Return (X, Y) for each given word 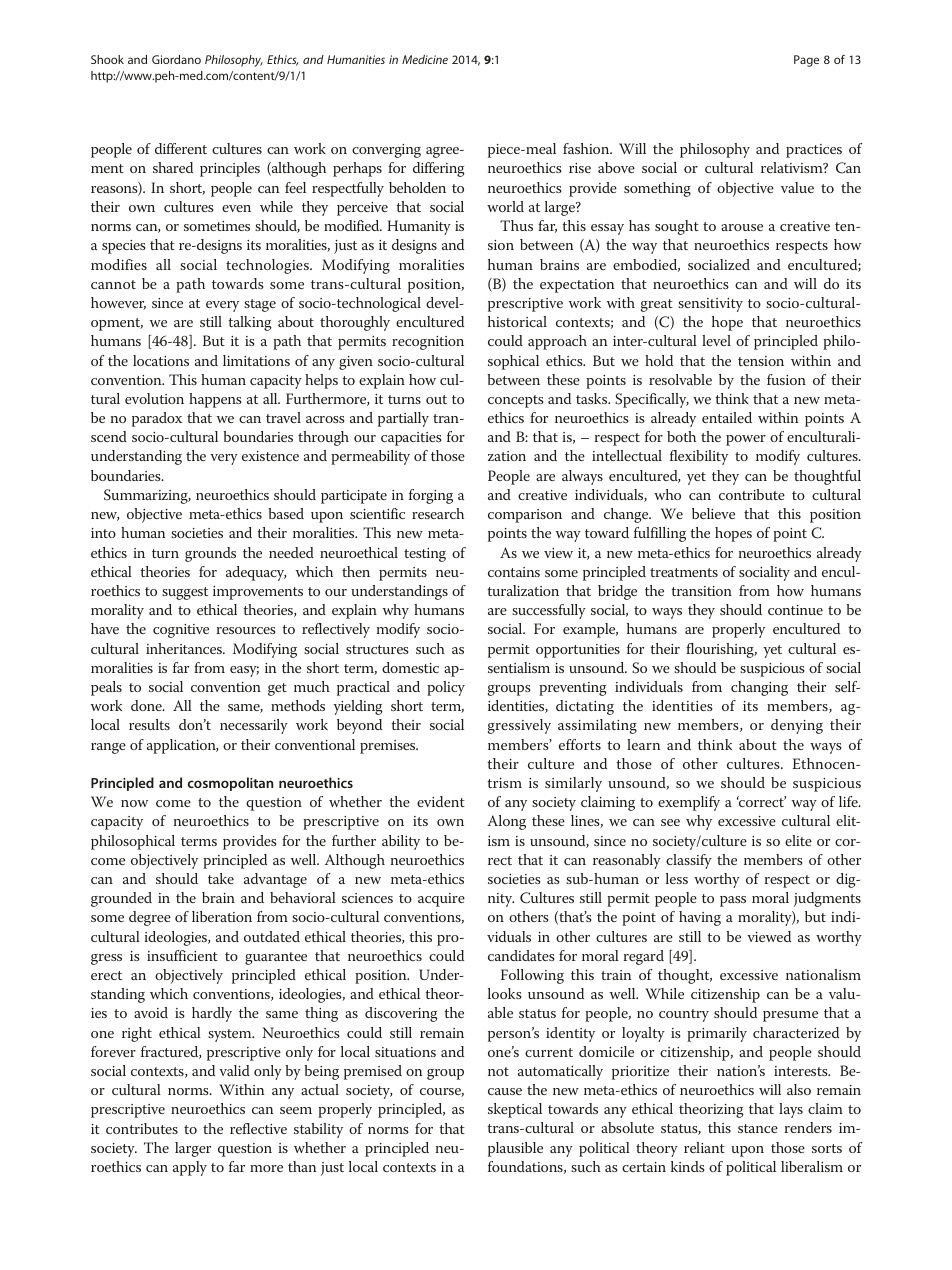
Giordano (176, 59)
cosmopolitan (231, 784)
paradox (157, 419)
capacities (411, 439)
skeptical (515, 1110)
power (746, 440)
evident (441, 801)
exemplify (689, 803)
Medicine (425, 59)
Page (806, 61)
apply (190, 1168)
